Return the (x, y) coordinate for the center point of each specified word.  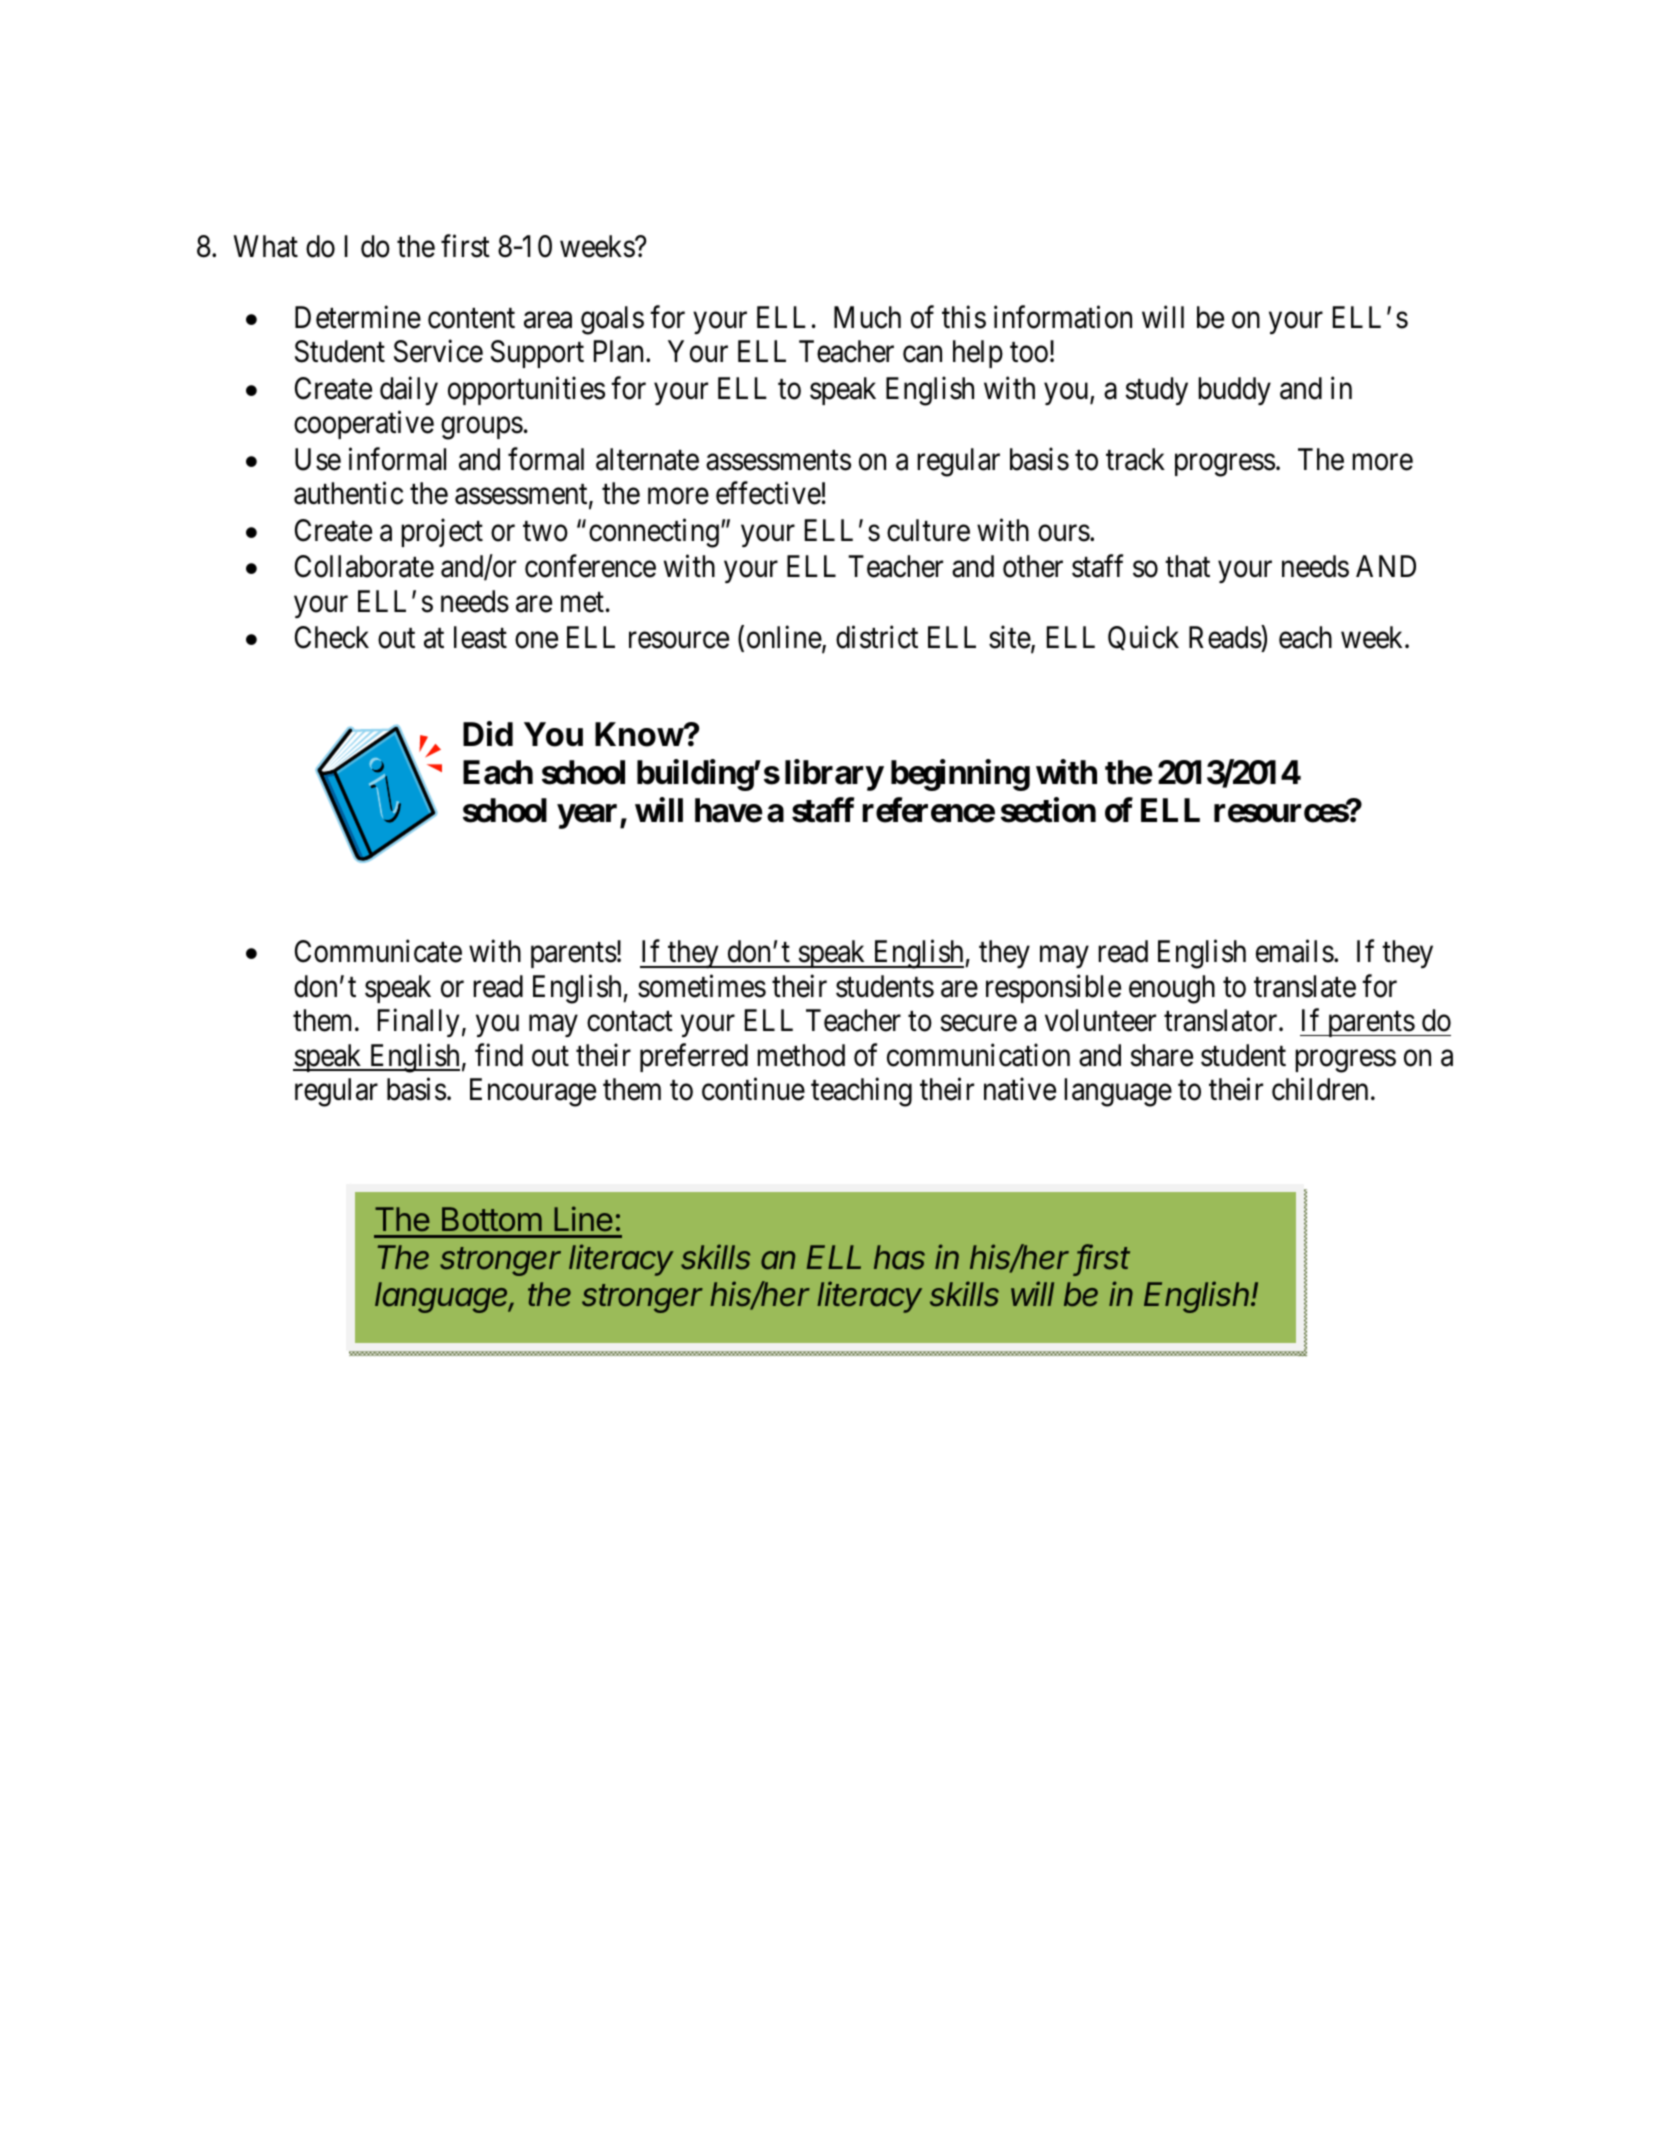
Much (867, 317)
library (834, 775)
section (1048, 810)
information (1063, 317)
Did (488, 734)
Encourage (533, 1092)
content (471, 319)
